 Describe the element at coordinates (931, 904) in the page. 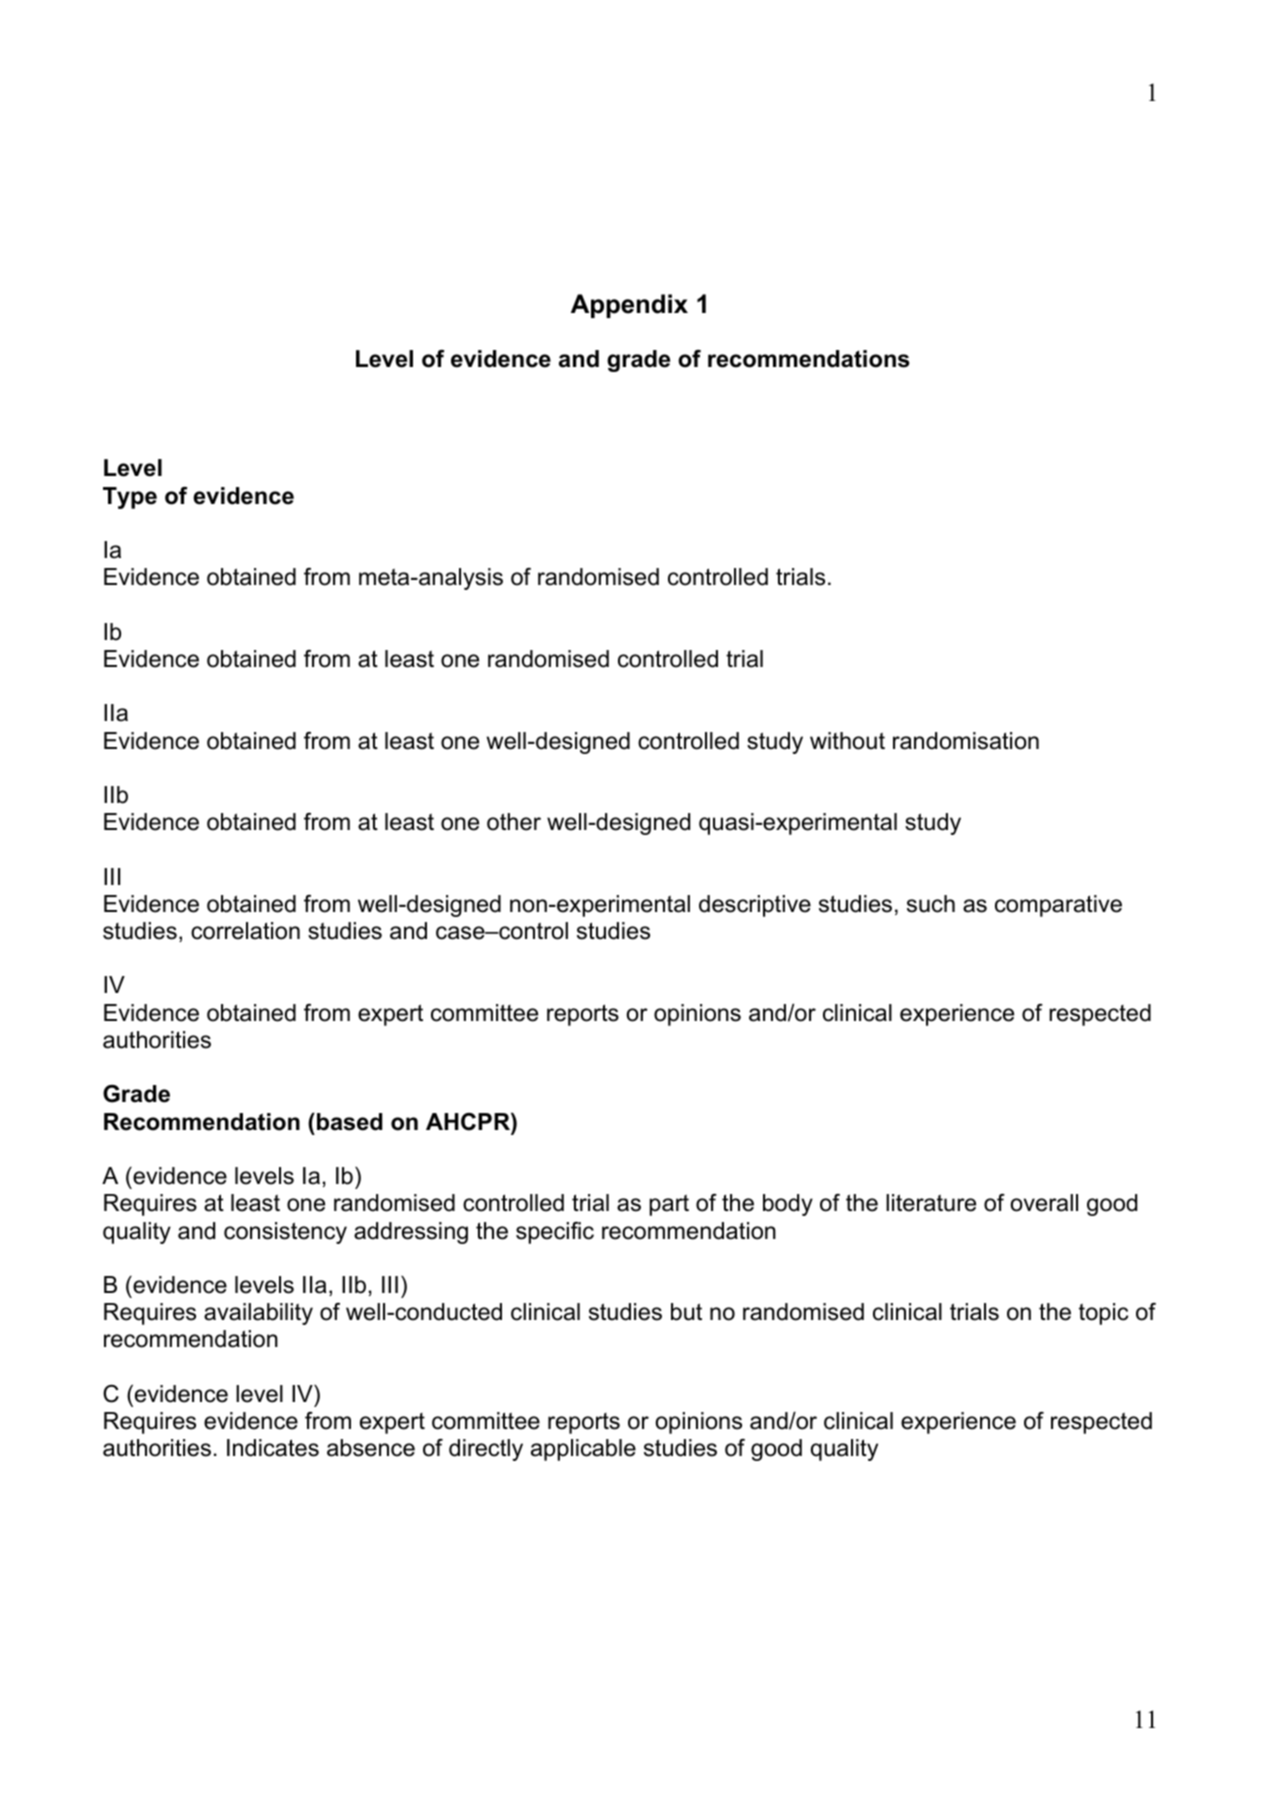

I see `such` at that location.
